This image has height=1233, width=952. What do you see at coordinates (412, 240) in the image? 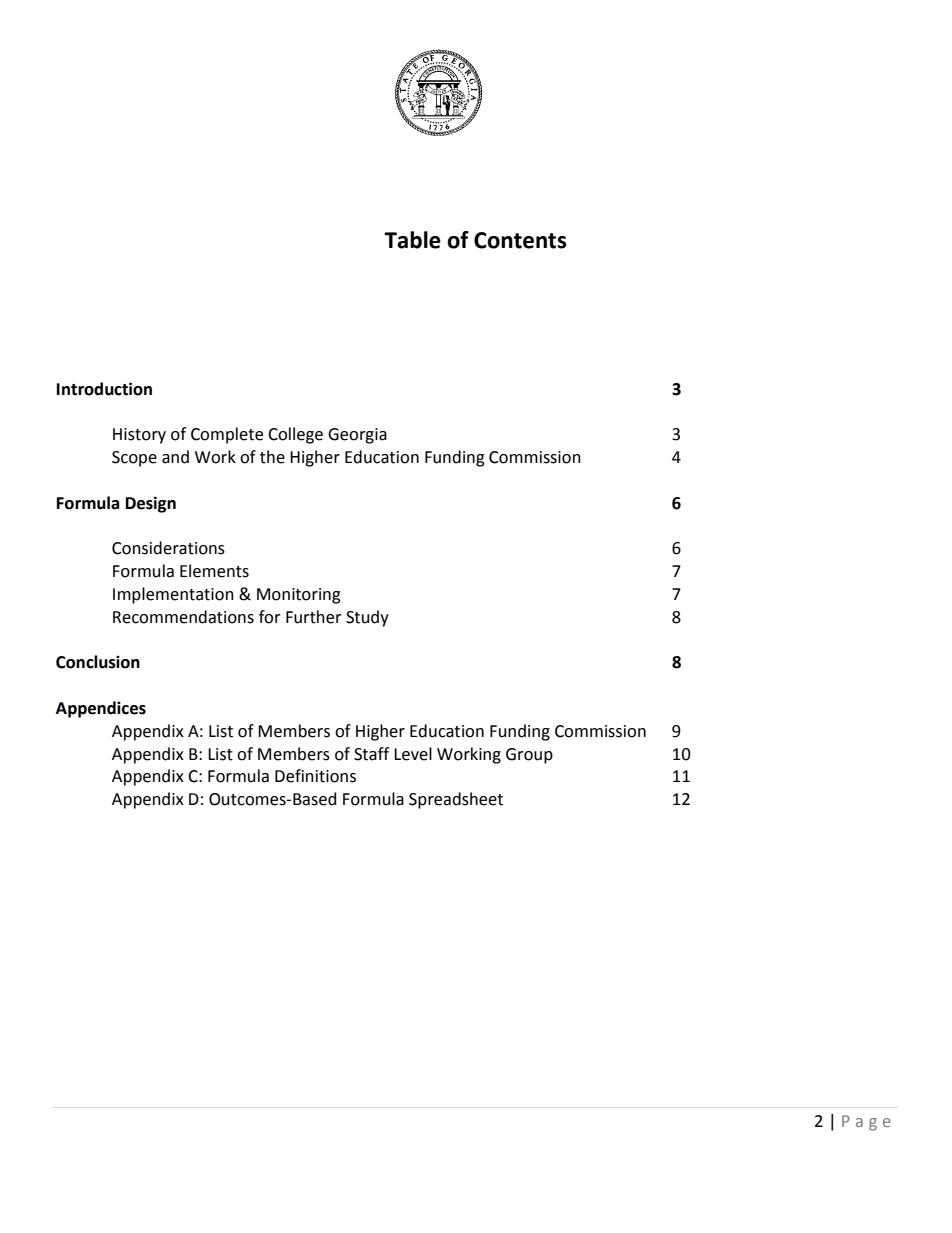
I see `Table` at bounding box center [412, 240].
